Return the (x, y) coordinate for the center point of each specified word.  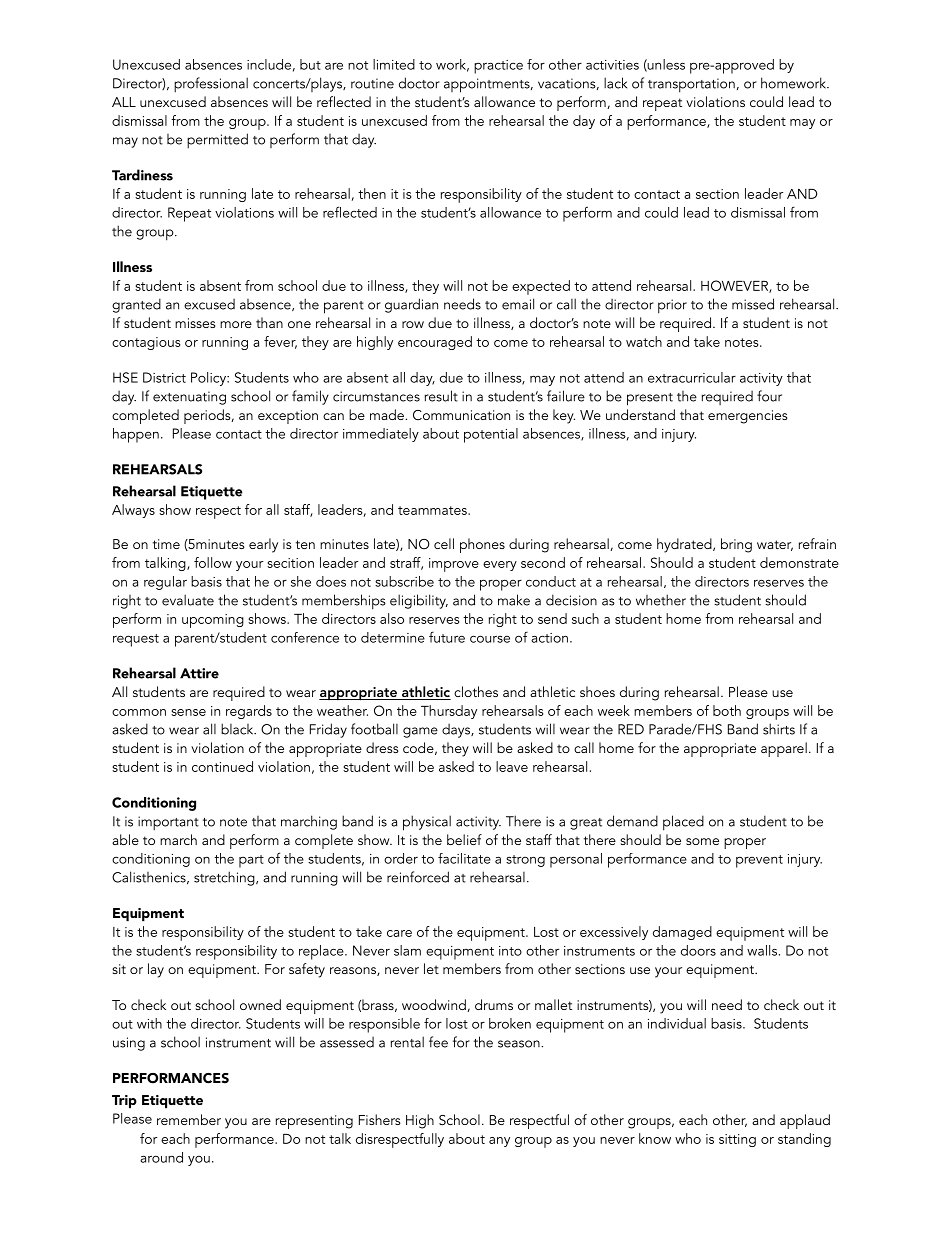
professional (211, 85)
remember (189, 1119)
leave (512, 766)
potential (491, 435)
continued (222, 766)
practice (498, 67)
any (499, 1142)
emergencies (748, 417)
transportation (691, 85)
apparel (784, 749)
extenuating (189, 398)
